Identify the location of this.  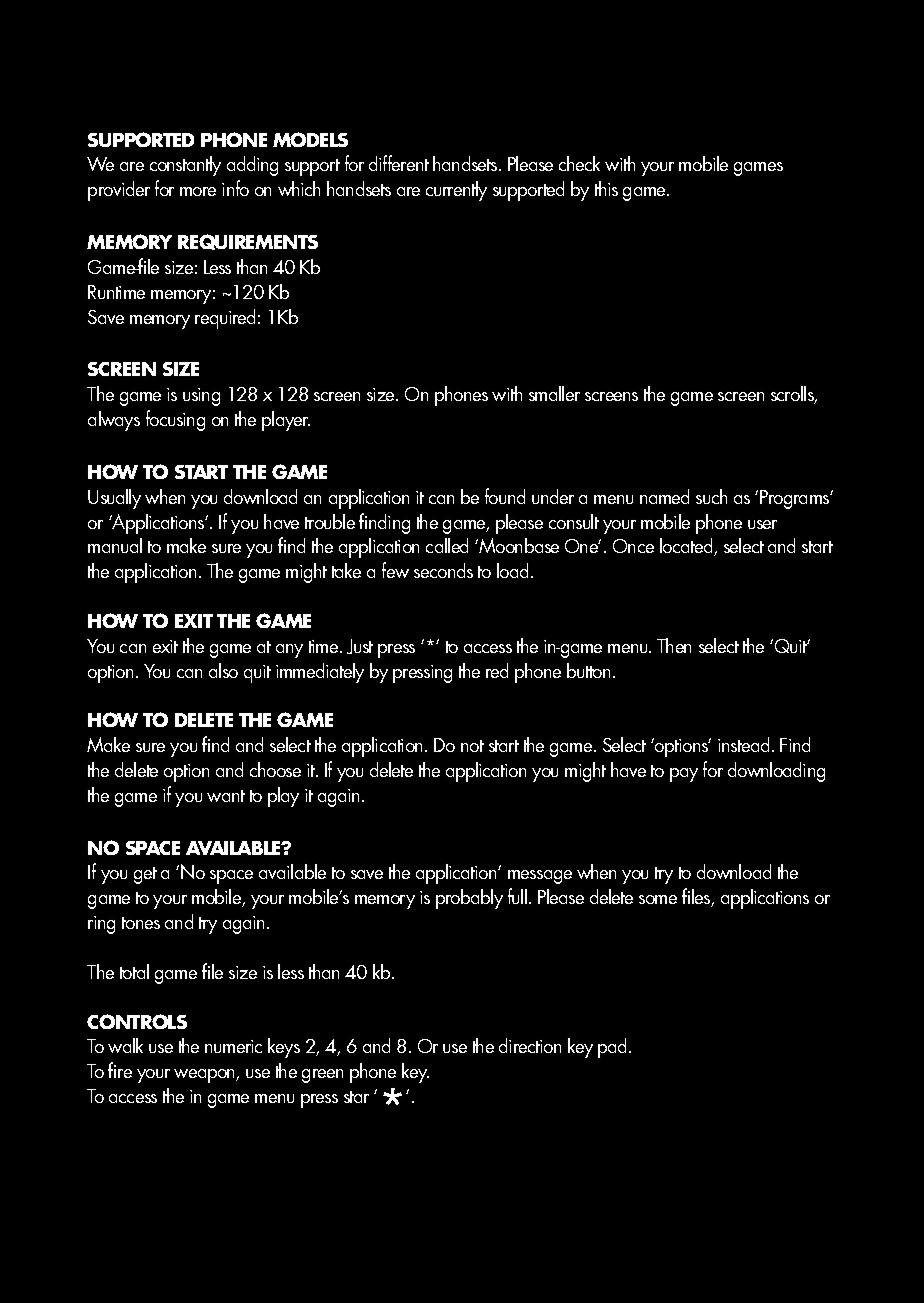
(606, 188).
